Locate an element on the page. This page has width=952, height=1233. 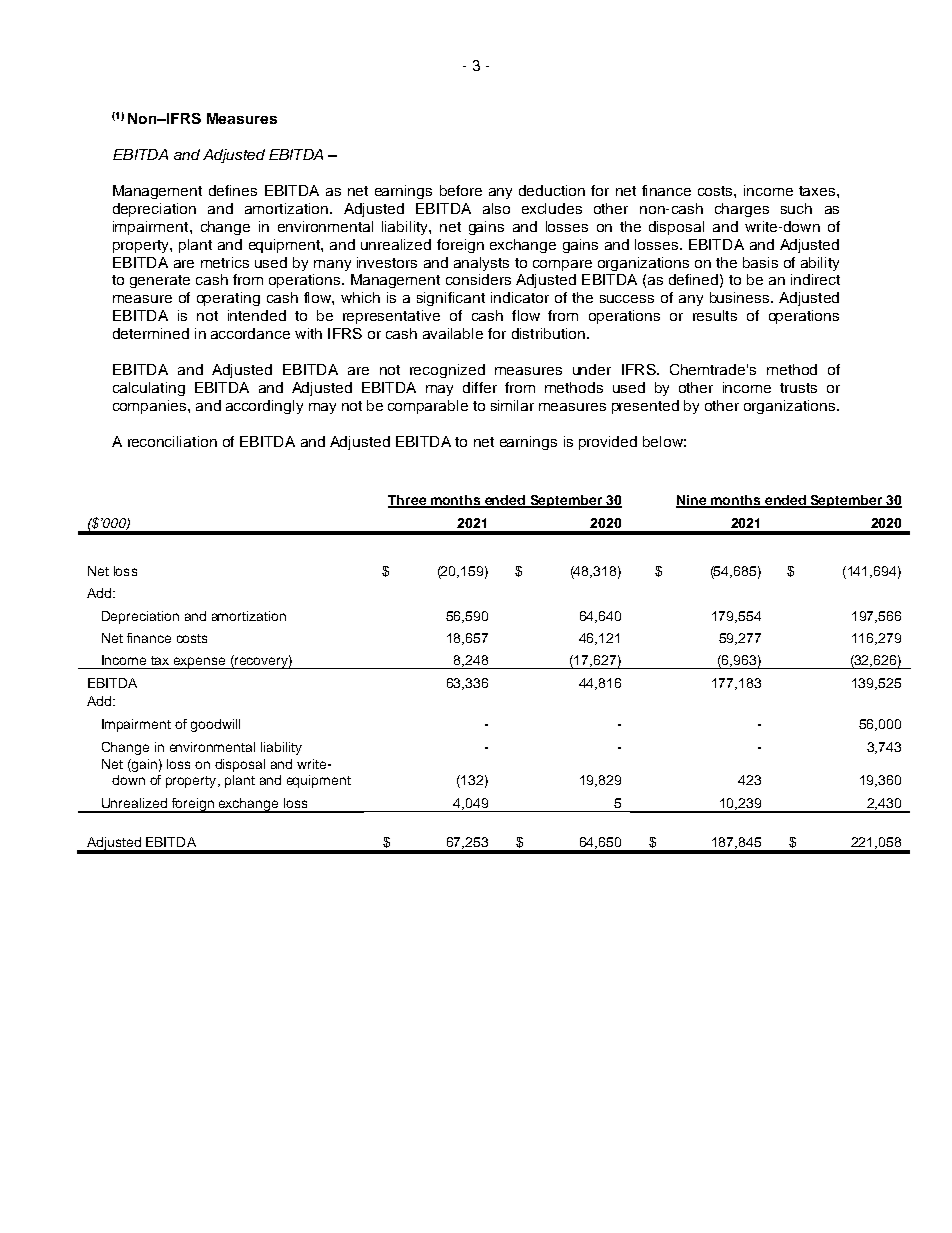
expense is located at coordinates (199, 663).
